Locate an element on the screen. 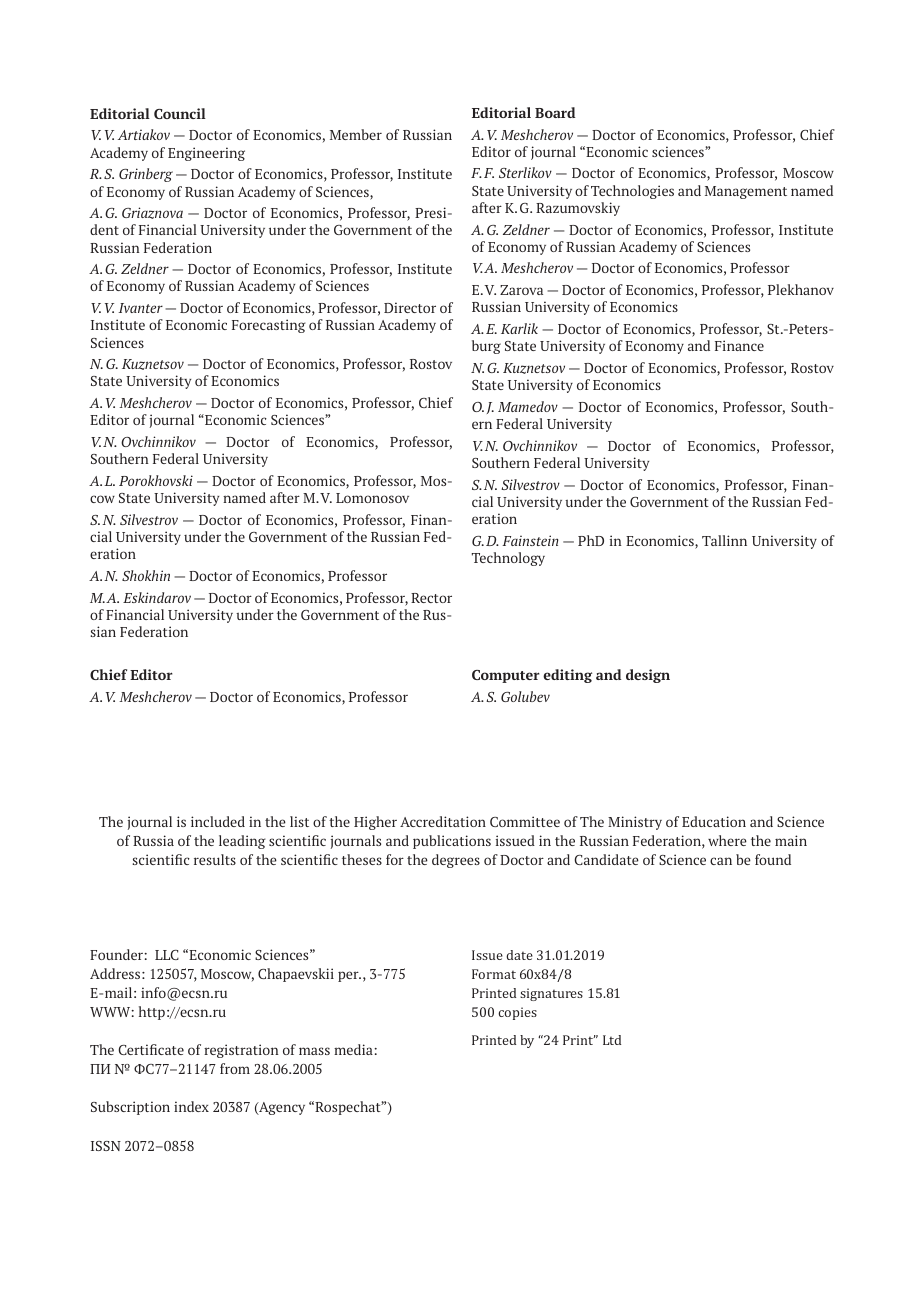 Image resolution: width=924 pixels, height=1308 pixels. Member is located at coordinates (356, 134).
